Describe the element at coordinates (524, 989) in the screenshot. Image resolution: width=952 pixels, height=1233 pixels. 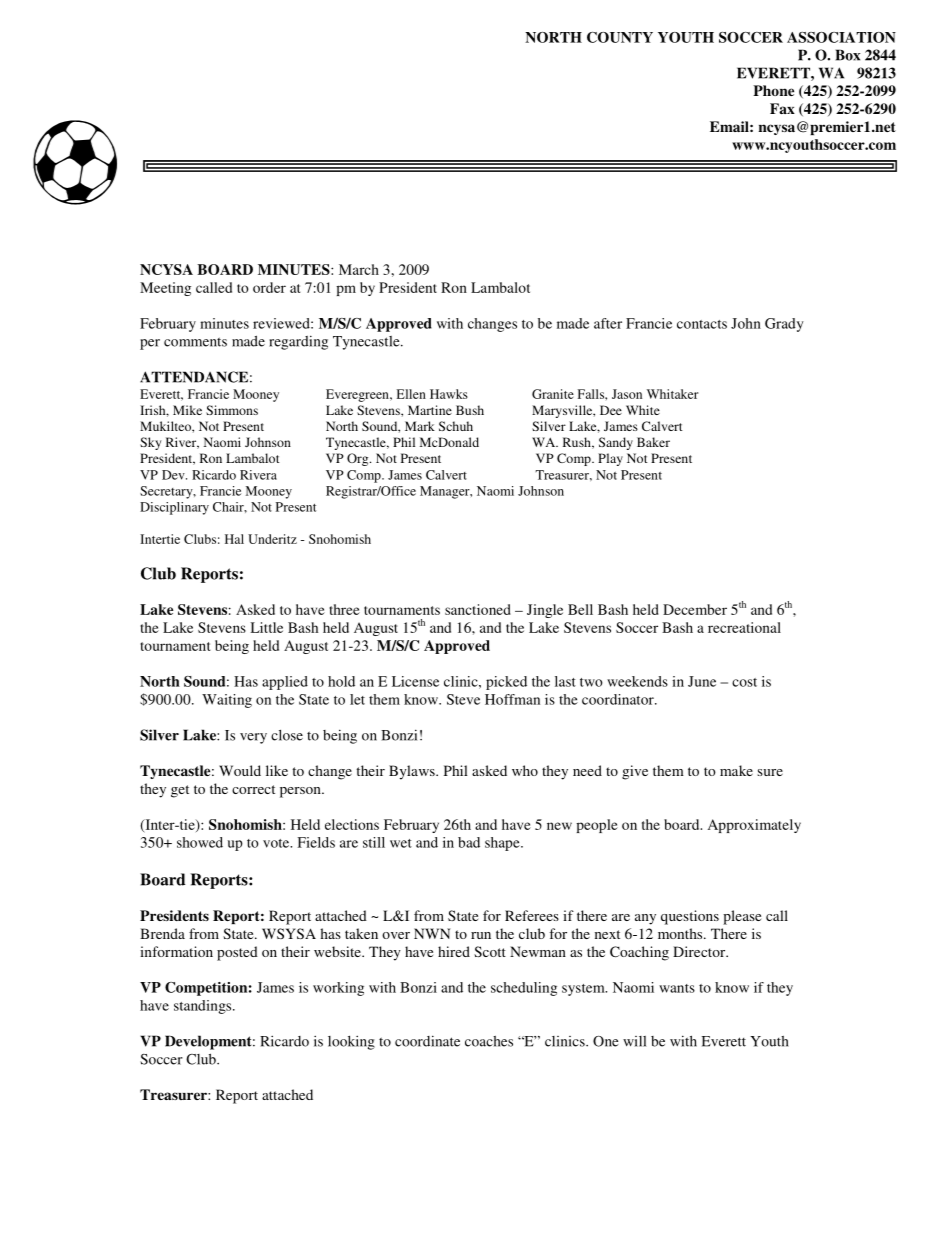
I see `scheduling` at that location.
